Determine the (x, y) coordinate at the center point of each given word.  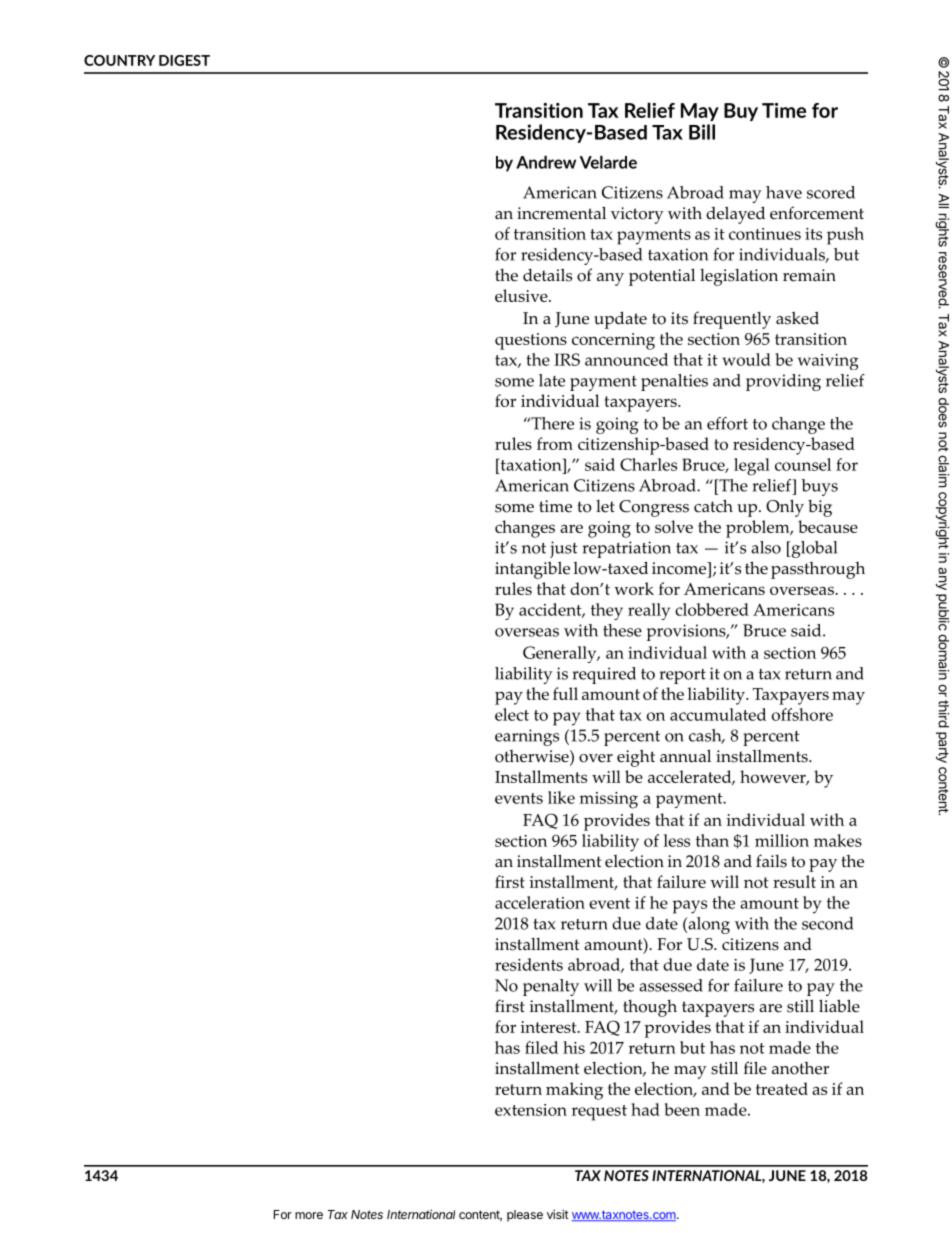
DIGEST (184, 60)
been (682, 1109)
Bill (702, 132)
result (794, 881)
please (525, 1216)
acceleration (540, 902)
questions (531, 341)
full (565, 693)
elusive (522, 295)
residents (529, 964)
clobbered (712, 609)
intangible (532, 570)
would (746, 359)
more (309, 1215)
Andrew (546, 162)
